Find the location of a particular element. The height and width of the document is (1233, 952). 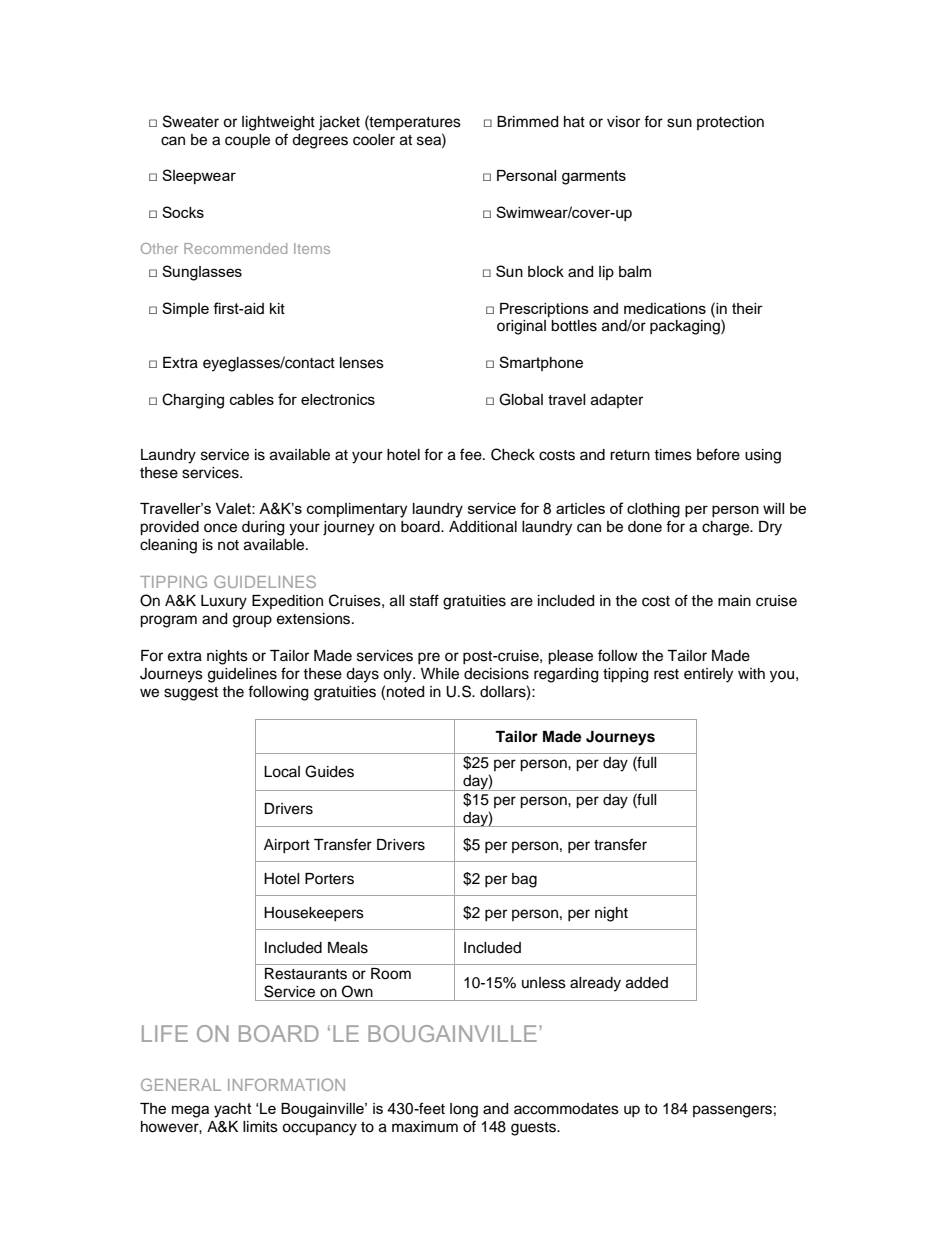

added is located at coordinates (647, 983).
